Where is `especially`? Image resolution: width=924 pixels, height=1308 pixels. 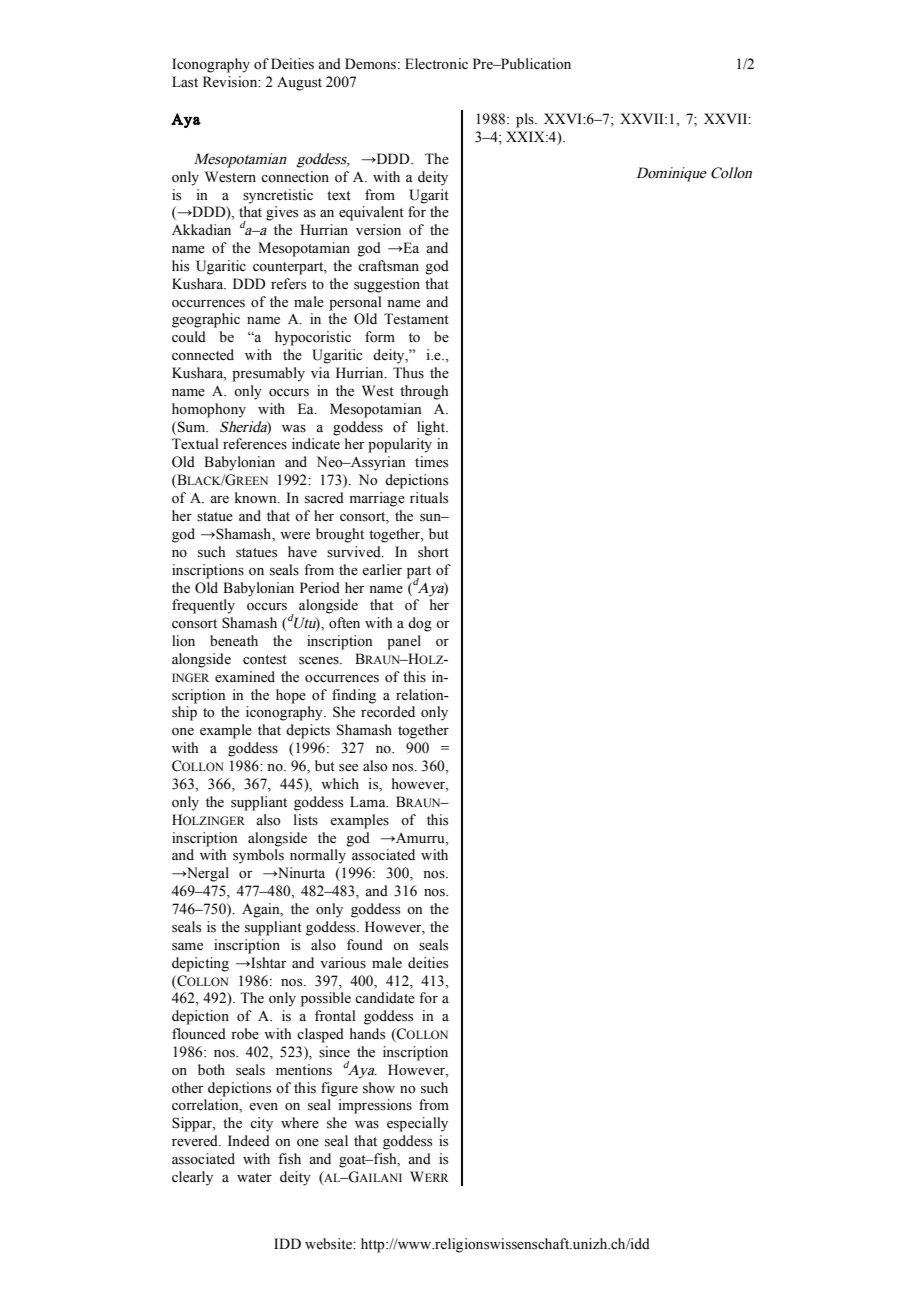
especially is located at coordinates (417, 1124).
